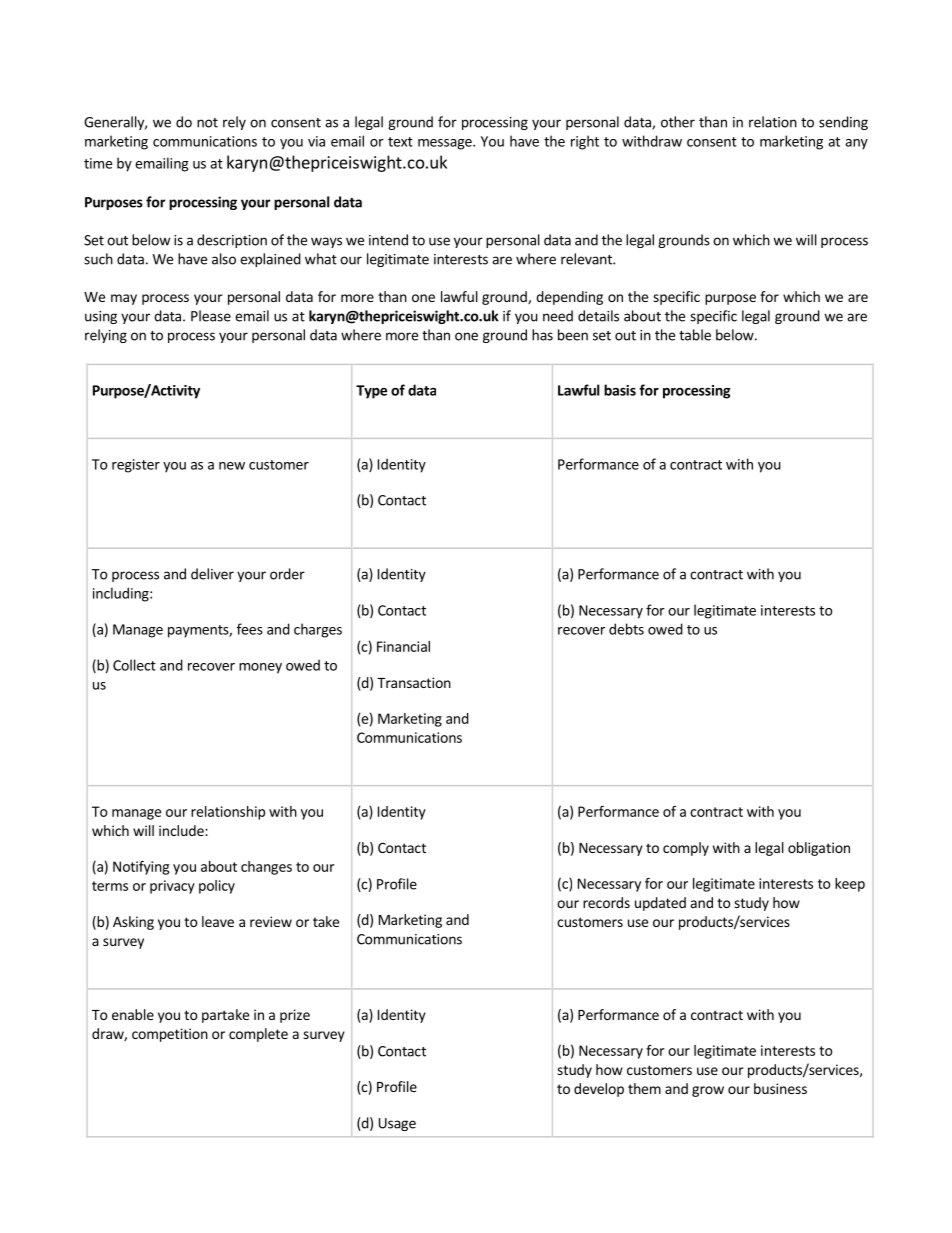 The height and width of the page is (1233, 952). Describe the element at coordinates (695, 335) in the page. I see `table` at that location.
